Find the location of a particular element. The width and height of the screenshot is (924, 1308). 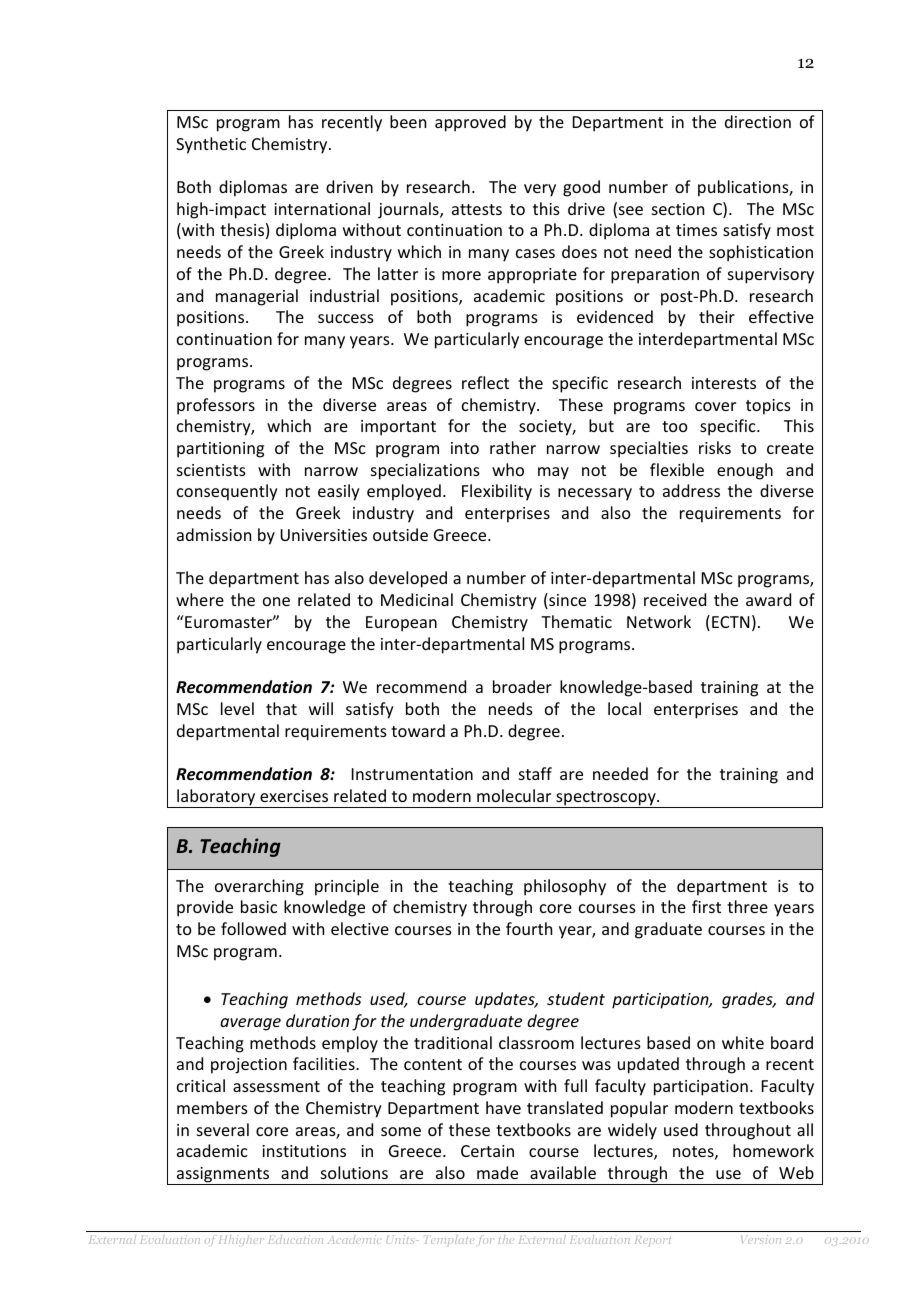

approved is located at coordinates (470, 123).
